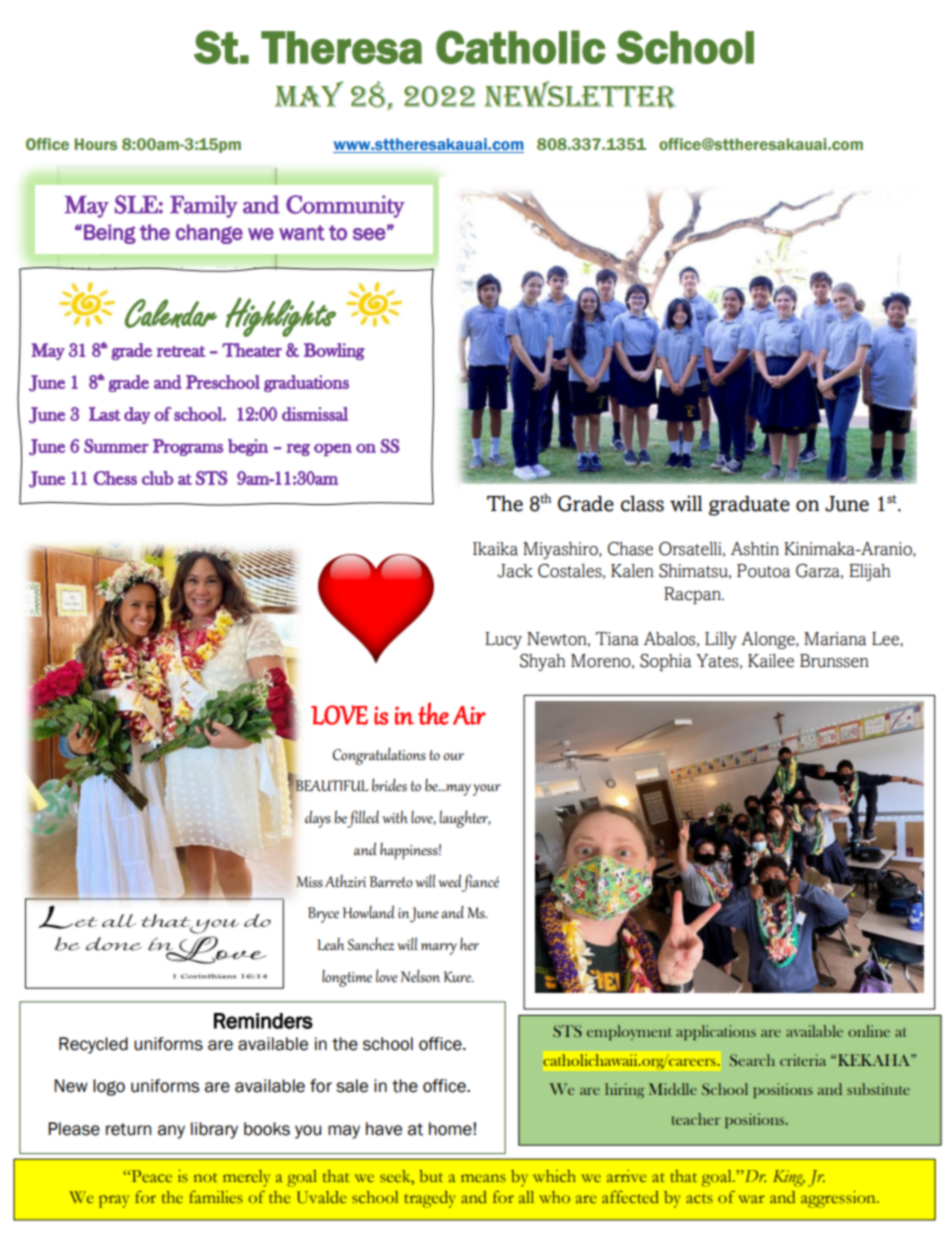 The image size is (952, 1233). I want to click on not, so click(206, 1178).
